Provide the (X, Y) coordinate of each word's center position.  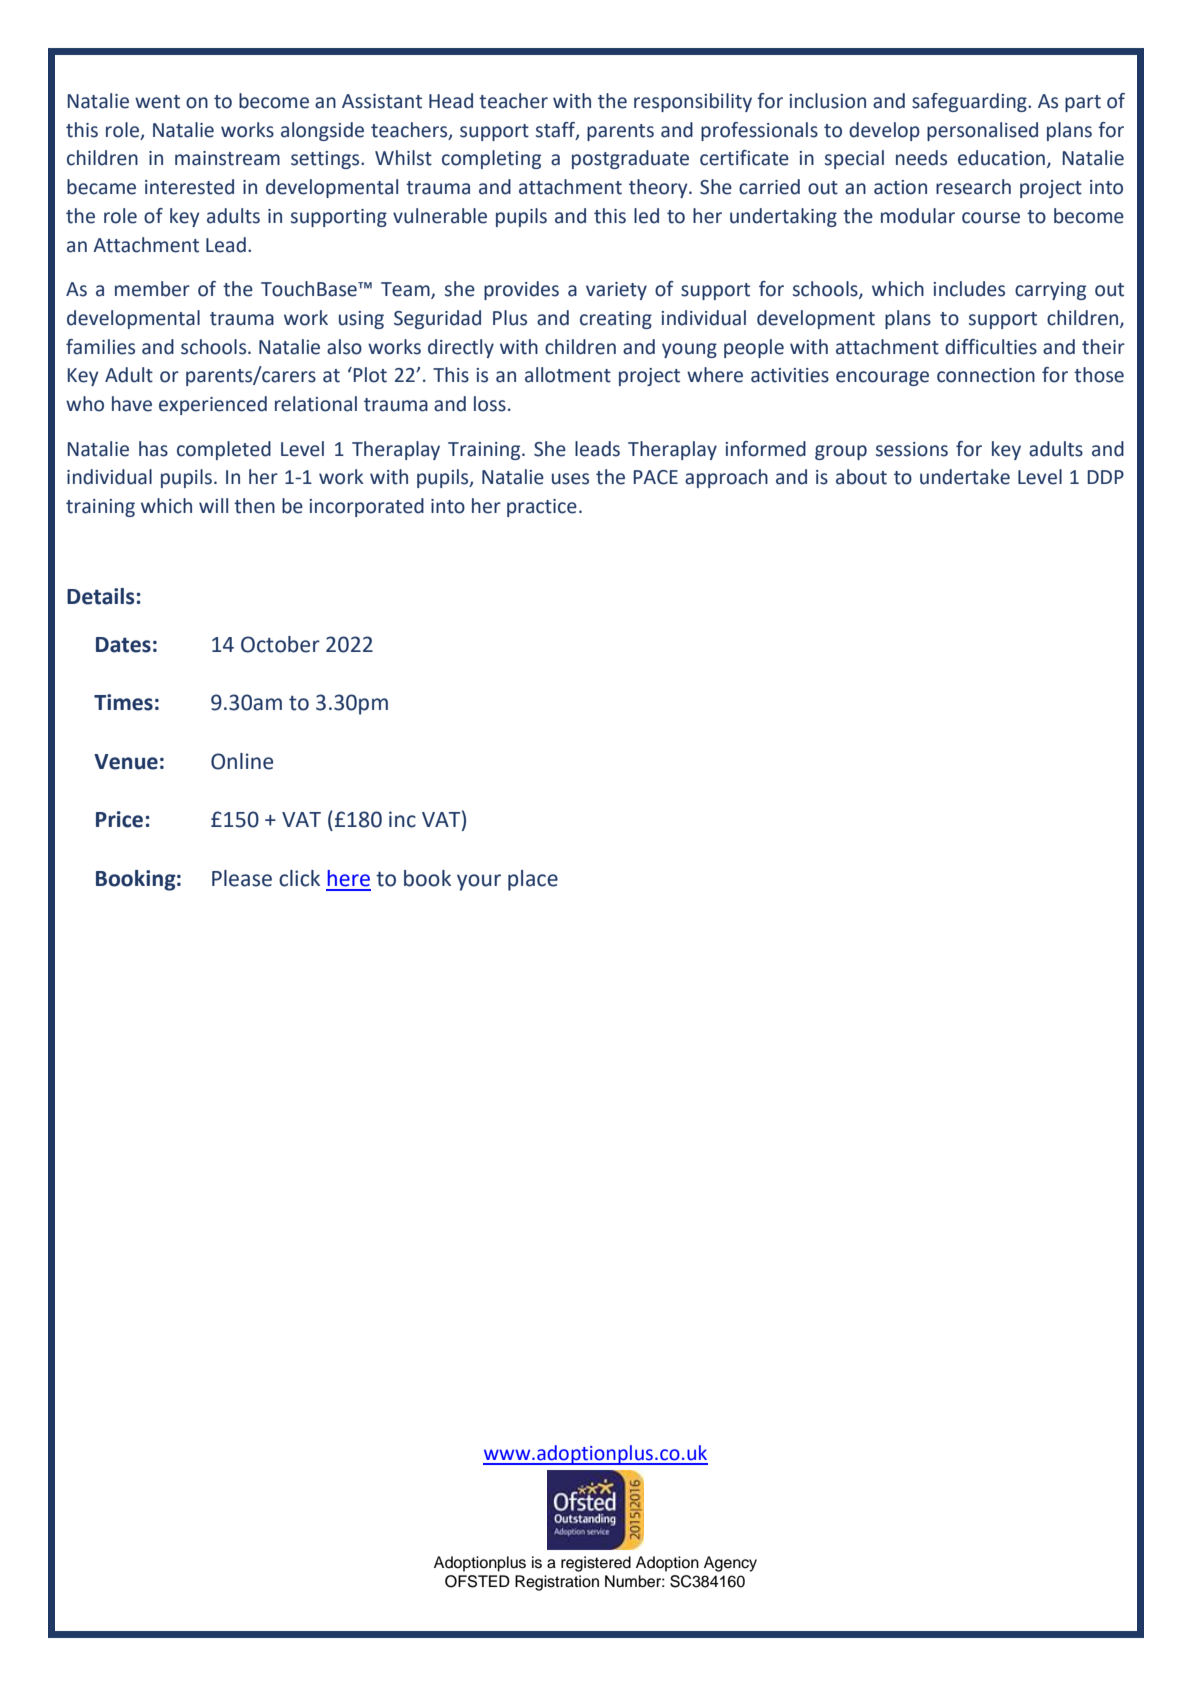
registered (596, 1564)
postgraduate (630, 159)
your (479, 882)
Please (242, 878)
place (533, 880)
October (280, 644)
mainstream (227, 158)
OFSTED (477, 1581)
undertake (965, 477)
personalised (982, 131)
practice (542, 508)
